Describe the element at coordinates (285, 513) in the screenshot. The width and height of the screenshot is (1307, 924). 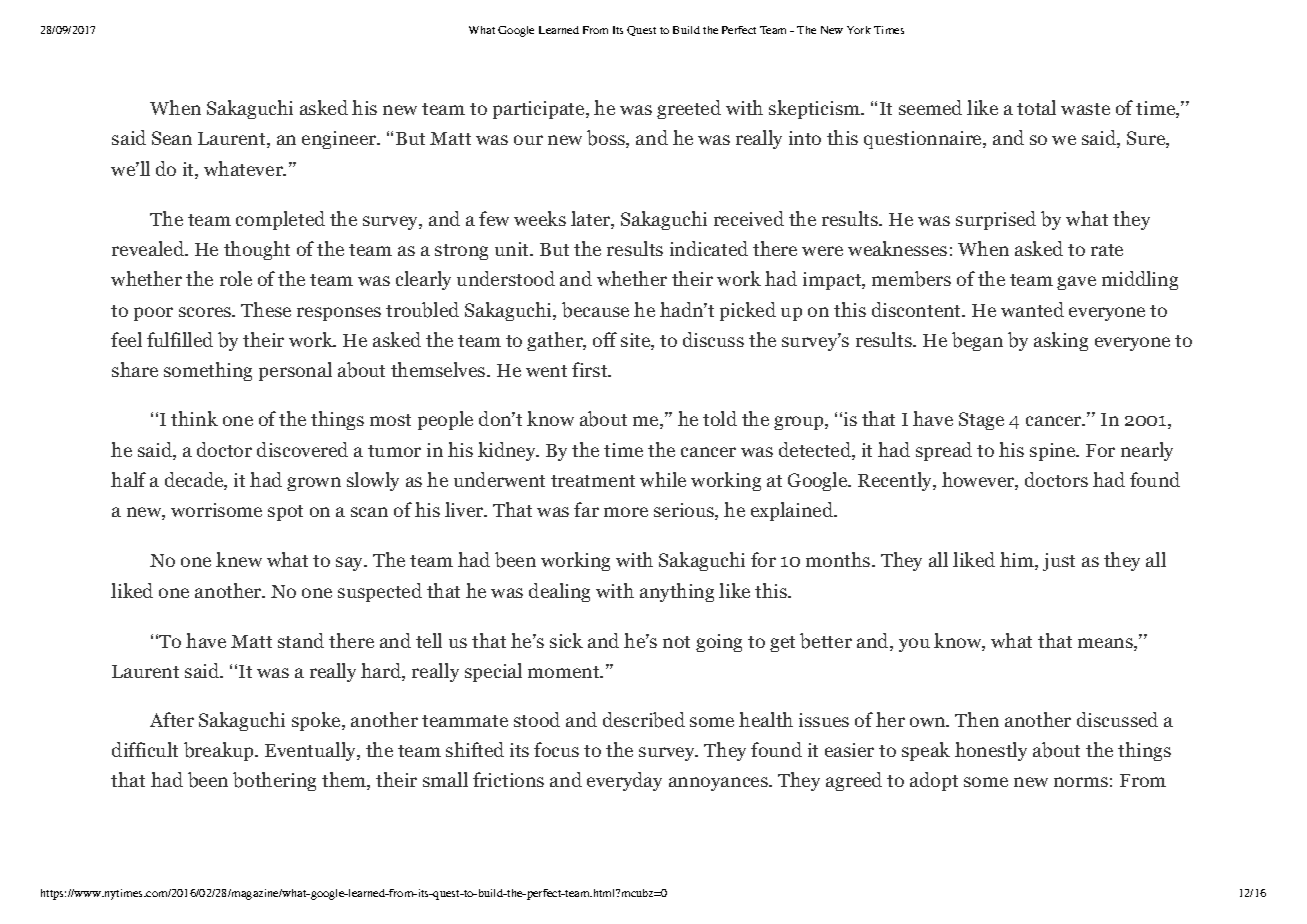
I see `spot` at that location.
